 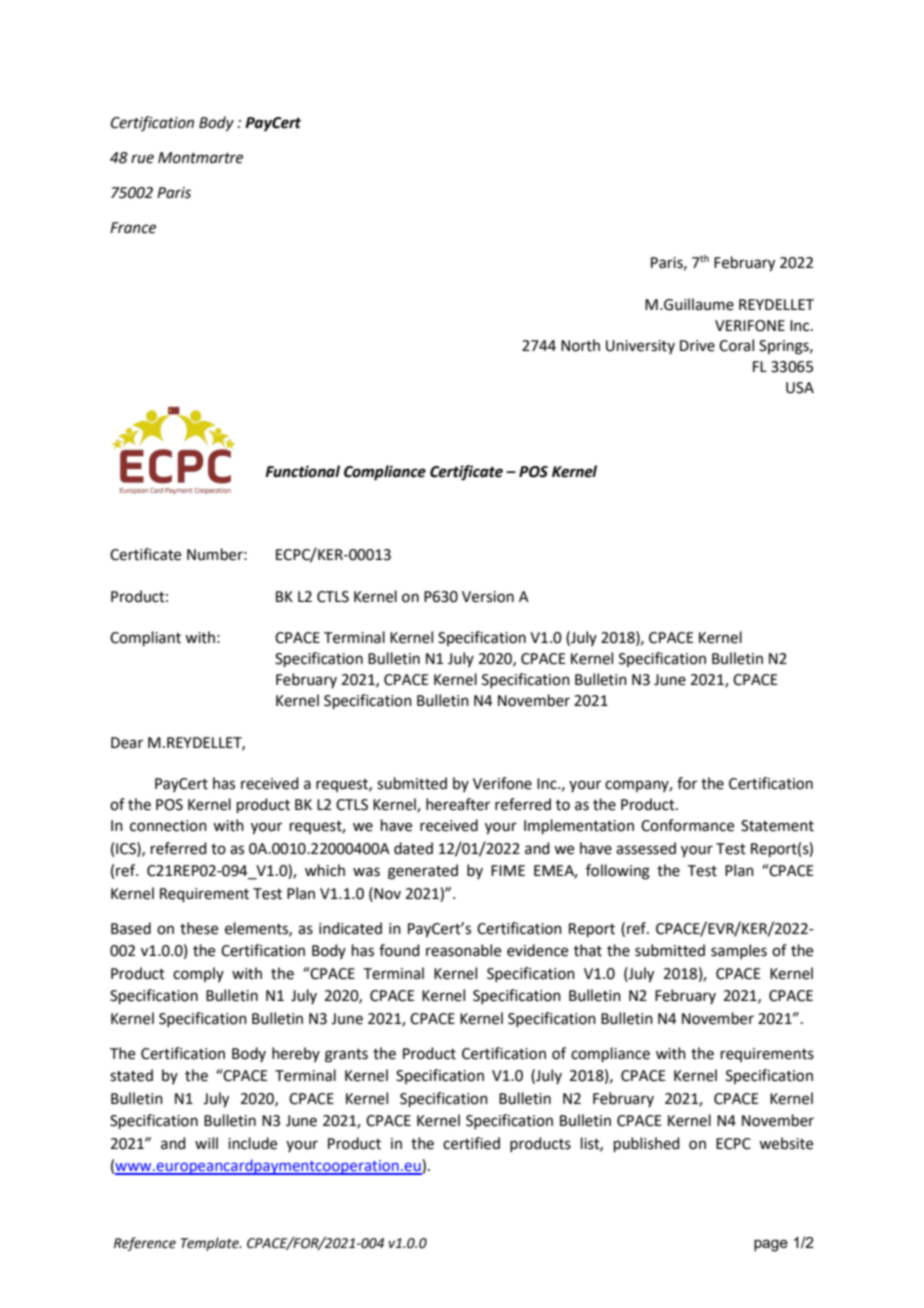 What do you see at coordinates (200, 158) in the screenshot?
I see `Montmartre` at bounding box center [200, 158].
